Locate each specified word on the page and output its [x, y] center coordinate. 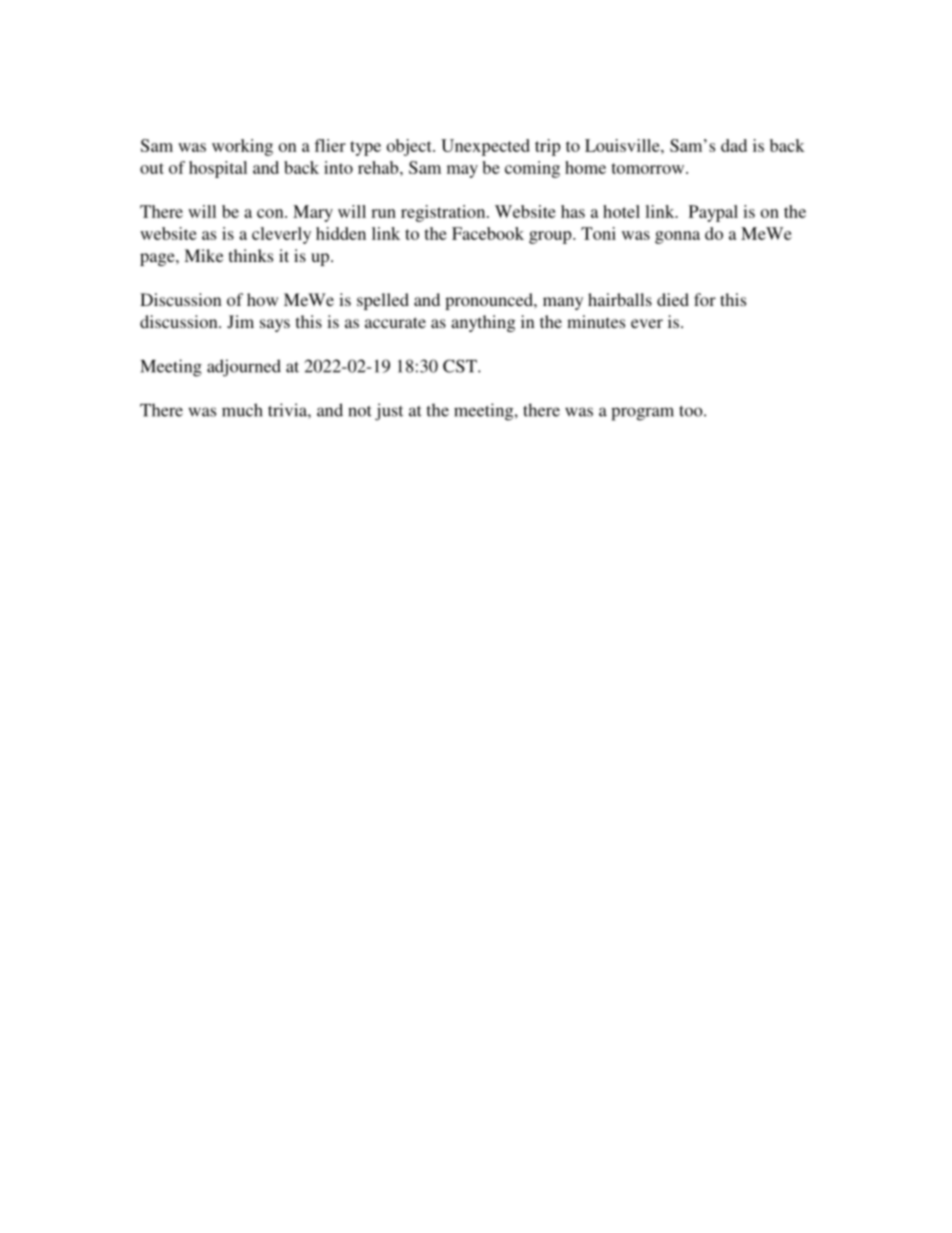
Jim [240, 322]
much [242, 410]
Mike [203, 255]
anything [483, 323]
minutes [596, 321]
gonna [677, 237]
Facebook [488, 233]
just [389, 412]
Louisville [623, 145]
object [410, 147]
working [242, 147]
